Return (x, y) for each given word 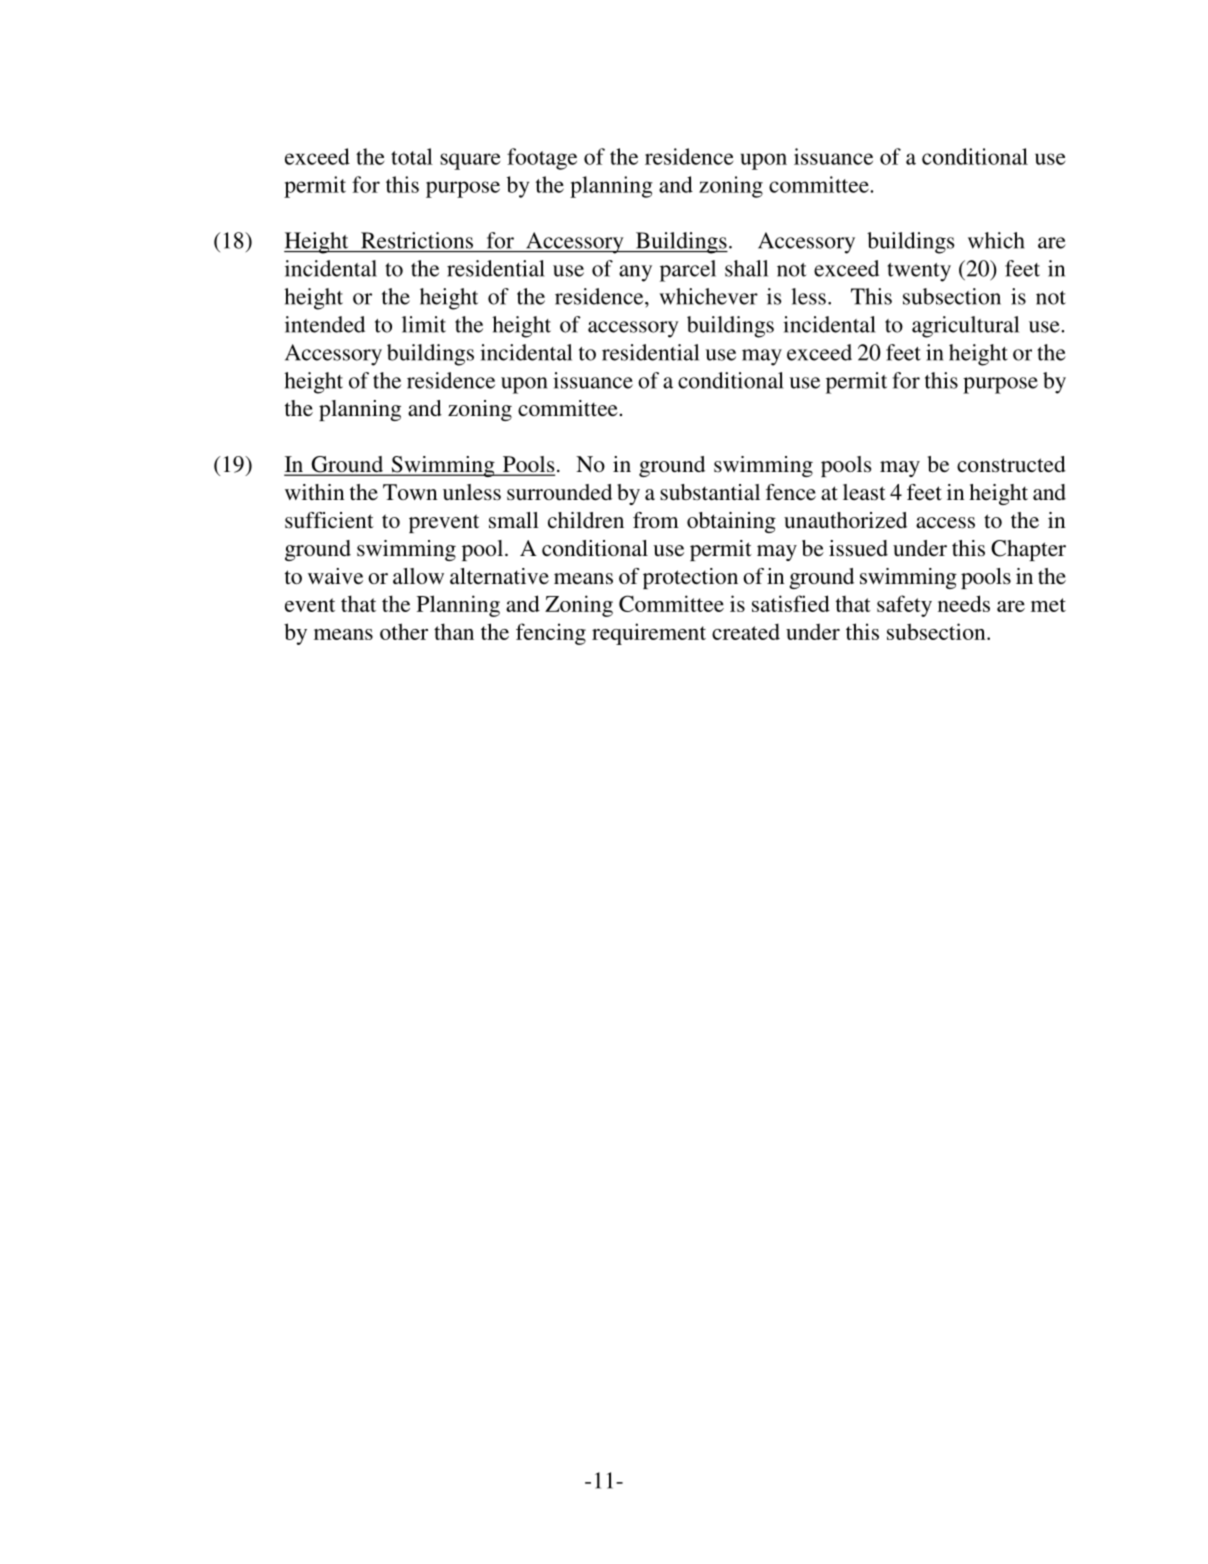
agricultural (965, 327)
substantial (710, 492)
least (864, 492)
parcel (688, 271)
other (404, 631)
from (656, 520)
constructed (1011, 464)
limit (424, 324)
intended (325, 324)
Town (410, 492)
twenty (919, 272)
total (412, 156)
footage (542, 159)
